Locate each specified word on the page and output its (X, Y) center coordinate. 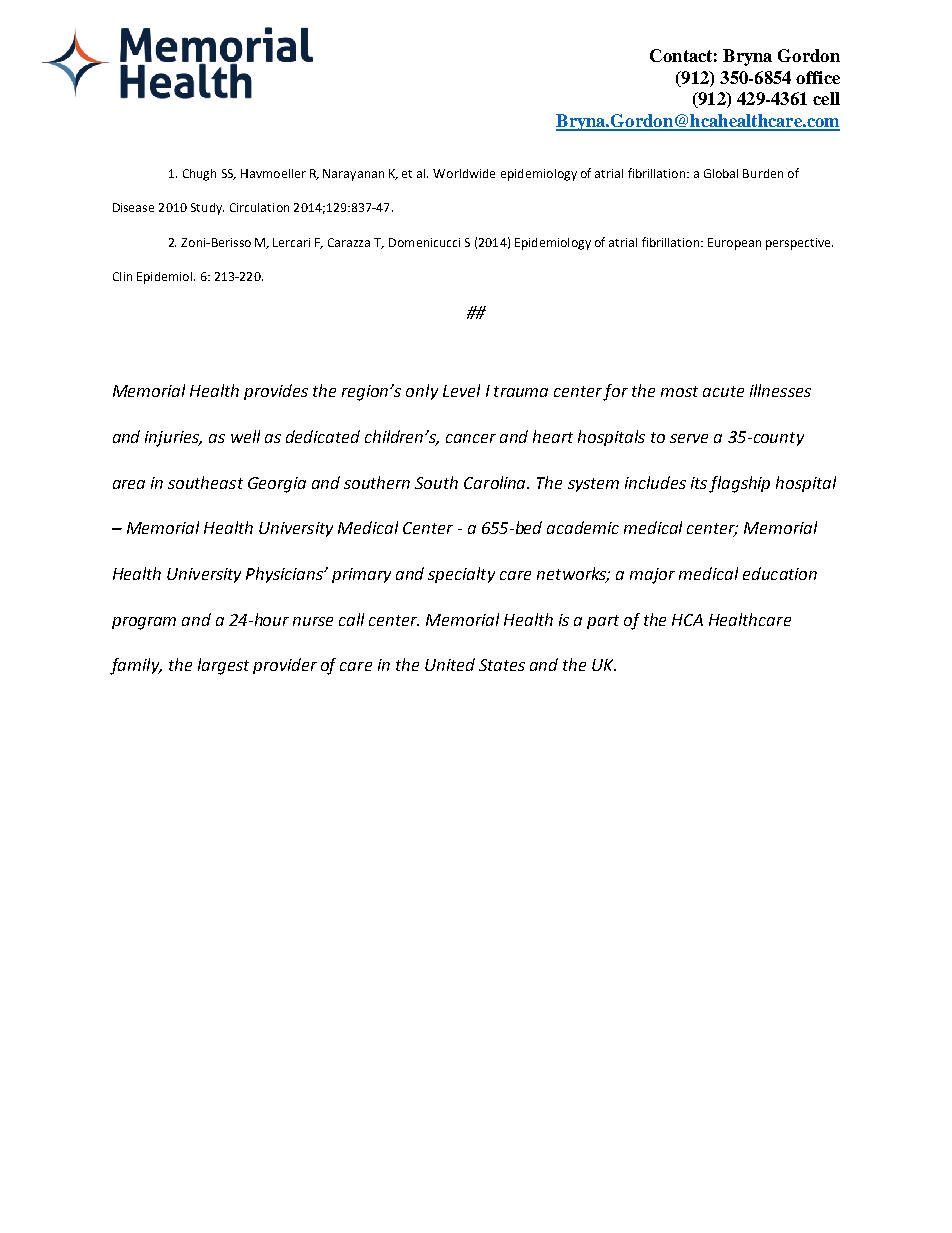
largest (223, 666)
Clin (122, 276)
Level (461, 390)
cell (826, 98)
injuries (173, 439)
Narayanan (353, 175)
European (734, 244)
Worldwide (464, 173)
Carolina (496, 482)
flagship (739, 484)
